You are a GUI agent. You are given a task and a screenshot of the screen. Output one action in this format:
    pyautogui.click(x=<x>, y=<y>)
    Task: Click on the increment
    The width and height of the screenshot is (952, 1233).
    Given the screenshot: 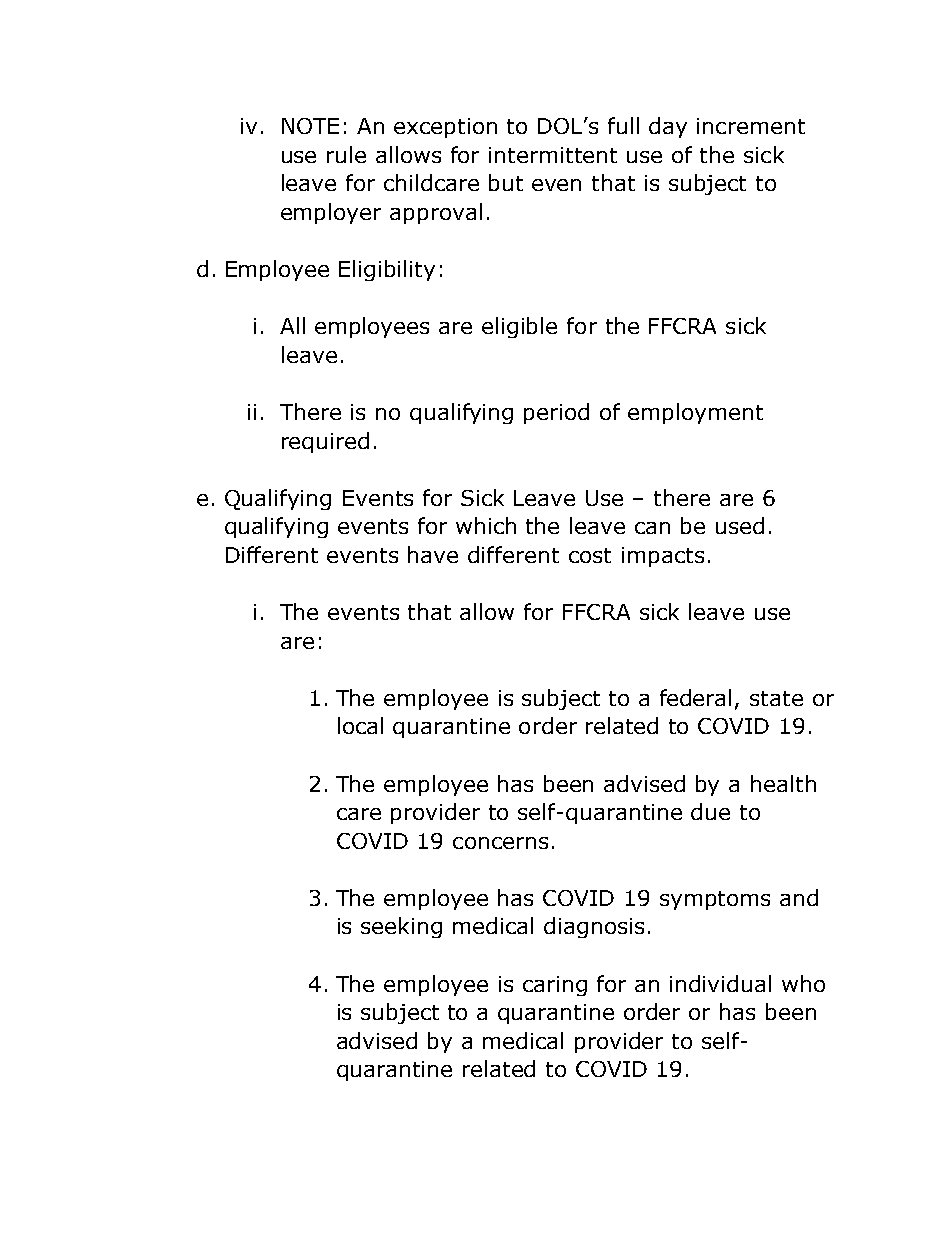 What is the action you would take?
    pyautogui.click(x=751, y=126)
